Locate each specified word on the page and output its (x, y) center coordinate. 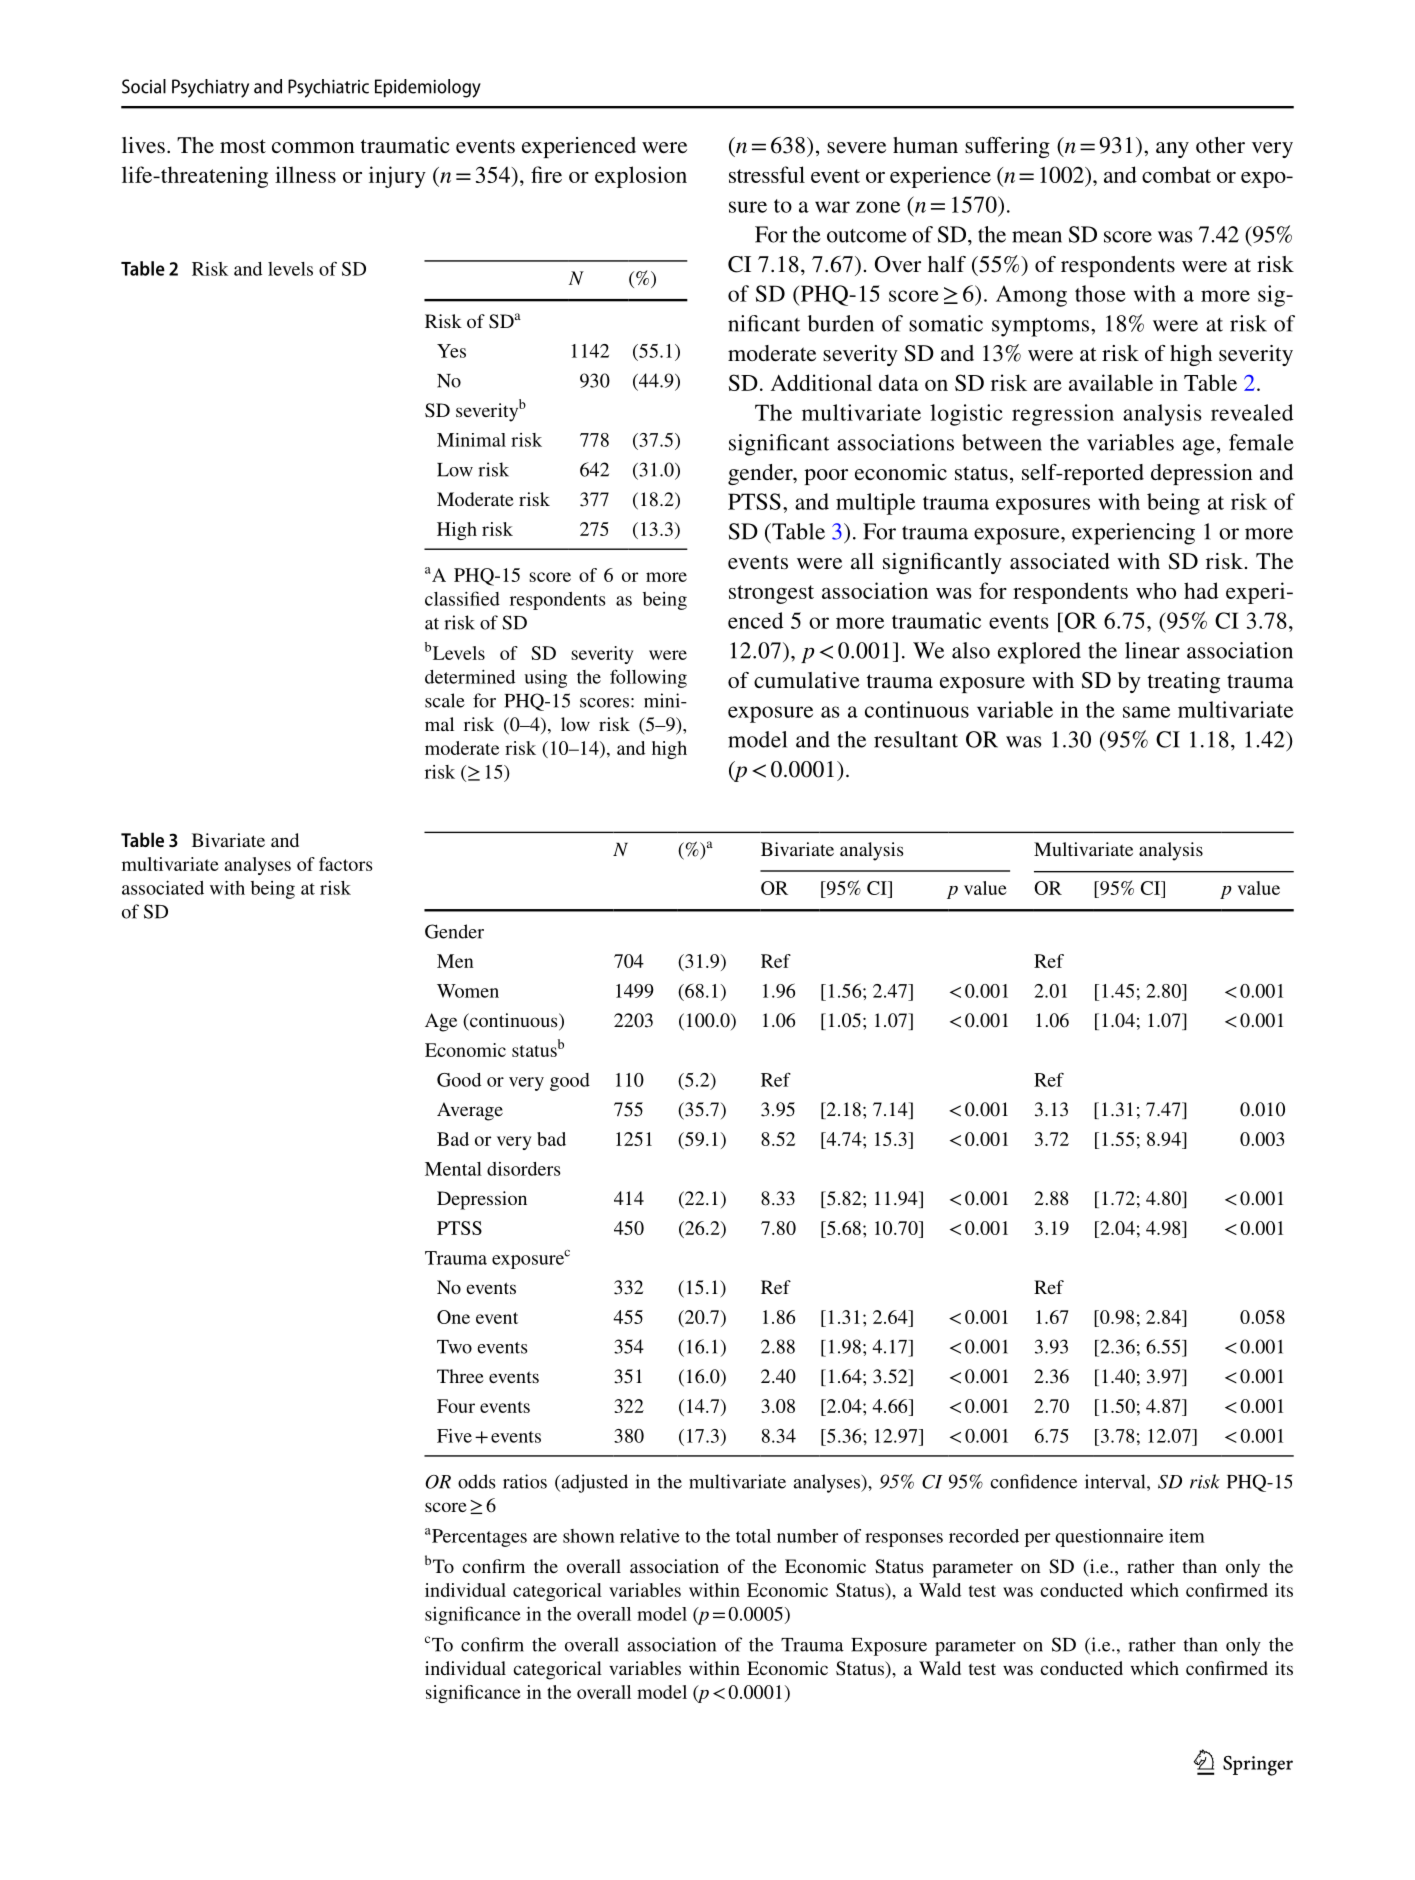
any (1172, 150)
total (753, 1536)
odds (476, 1481)
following (648, 678)
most (243, 146)
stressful (767, 174)
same (1146, 712)
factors (346, 864)
